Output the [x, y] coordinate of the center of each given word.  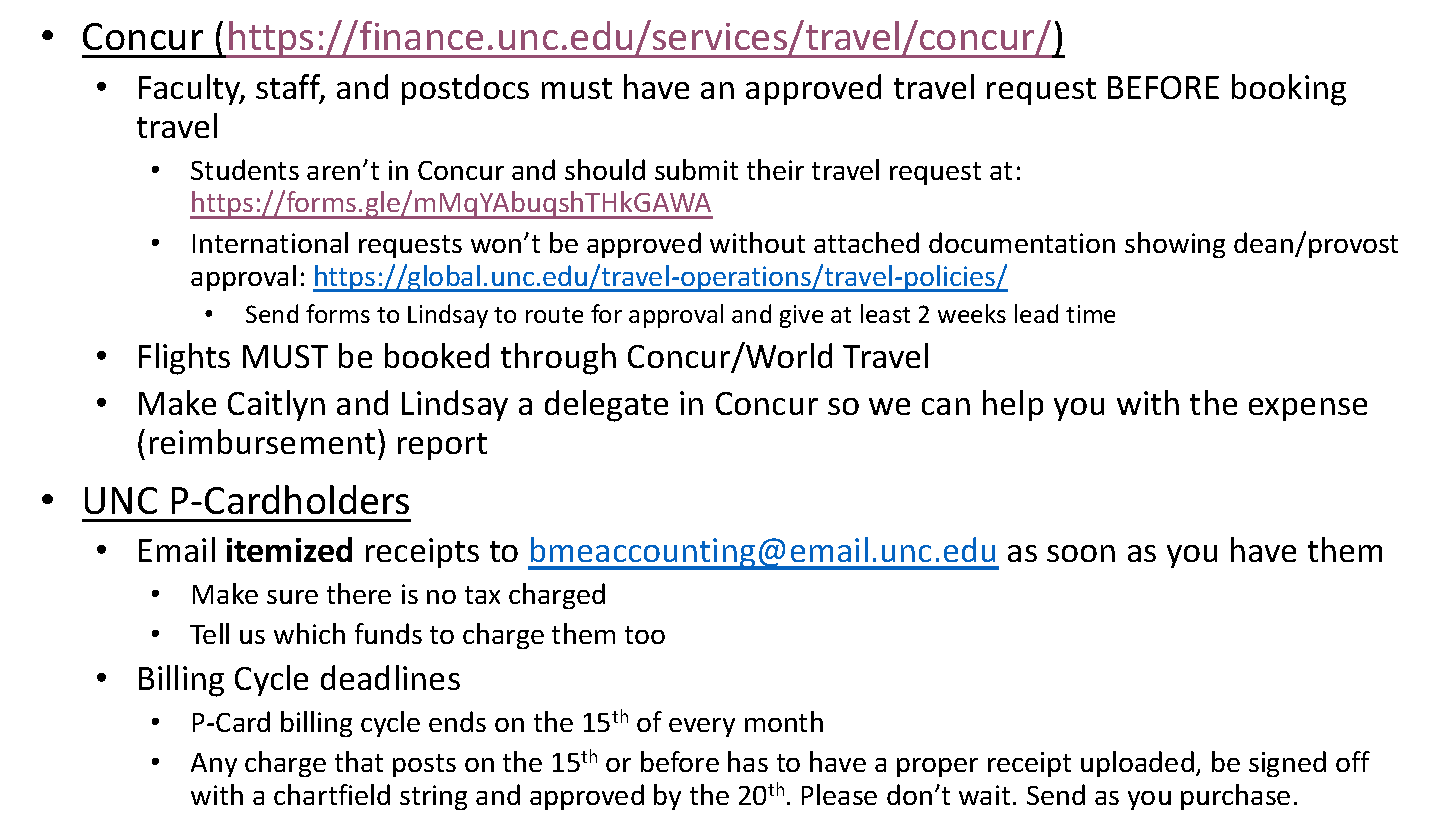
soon [1081, 553]
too [645, 635]
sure [292, 597]
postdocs [465, 89]
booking [1289, 90]
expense [1308, 409]
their [775, 169]
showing [1175, 245]
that [359, 761]
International [270, 242]
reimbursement [262, 441]
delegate [606, 406]
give [801, 316]
